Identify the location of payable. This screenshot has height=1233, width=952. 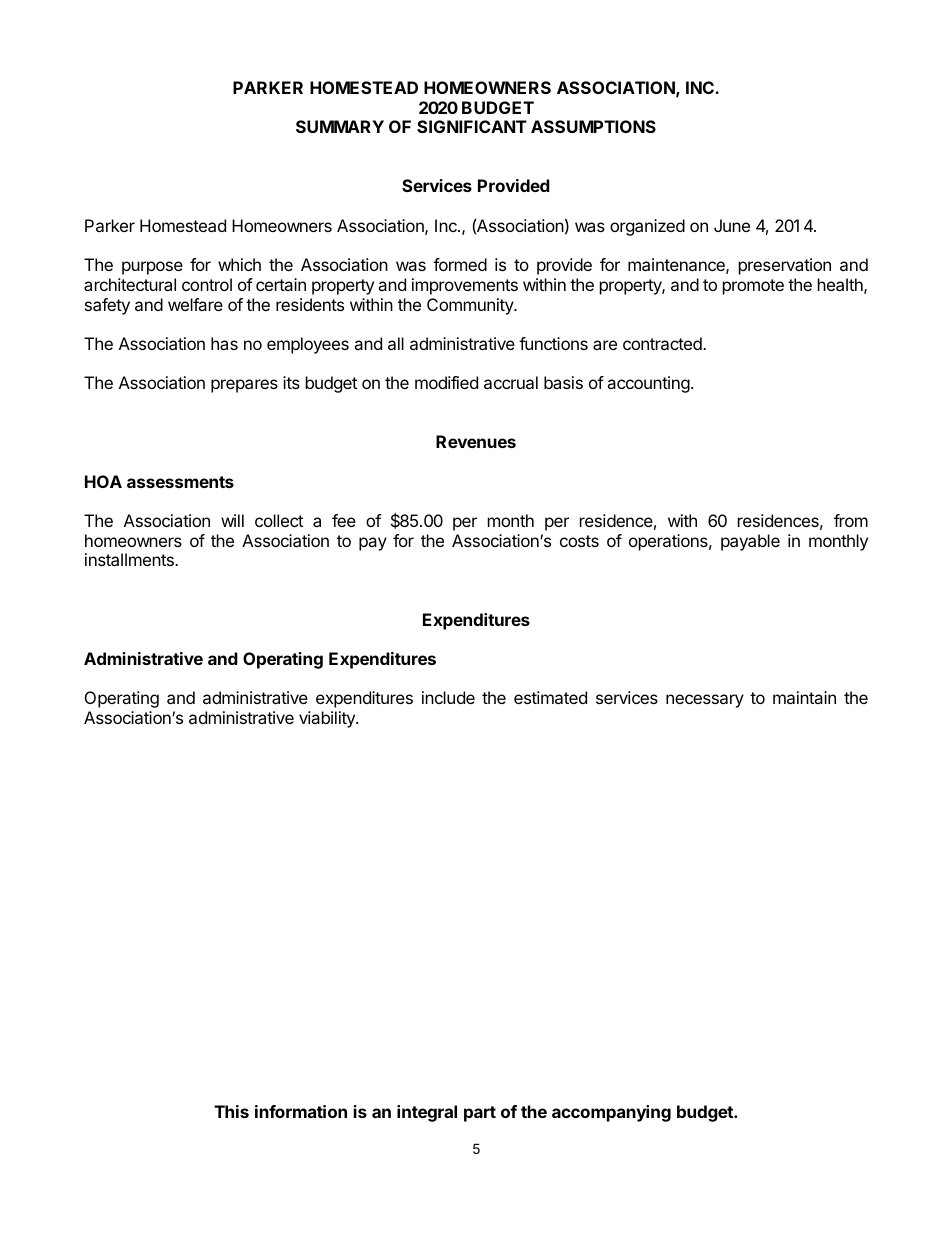
(750, 542).
